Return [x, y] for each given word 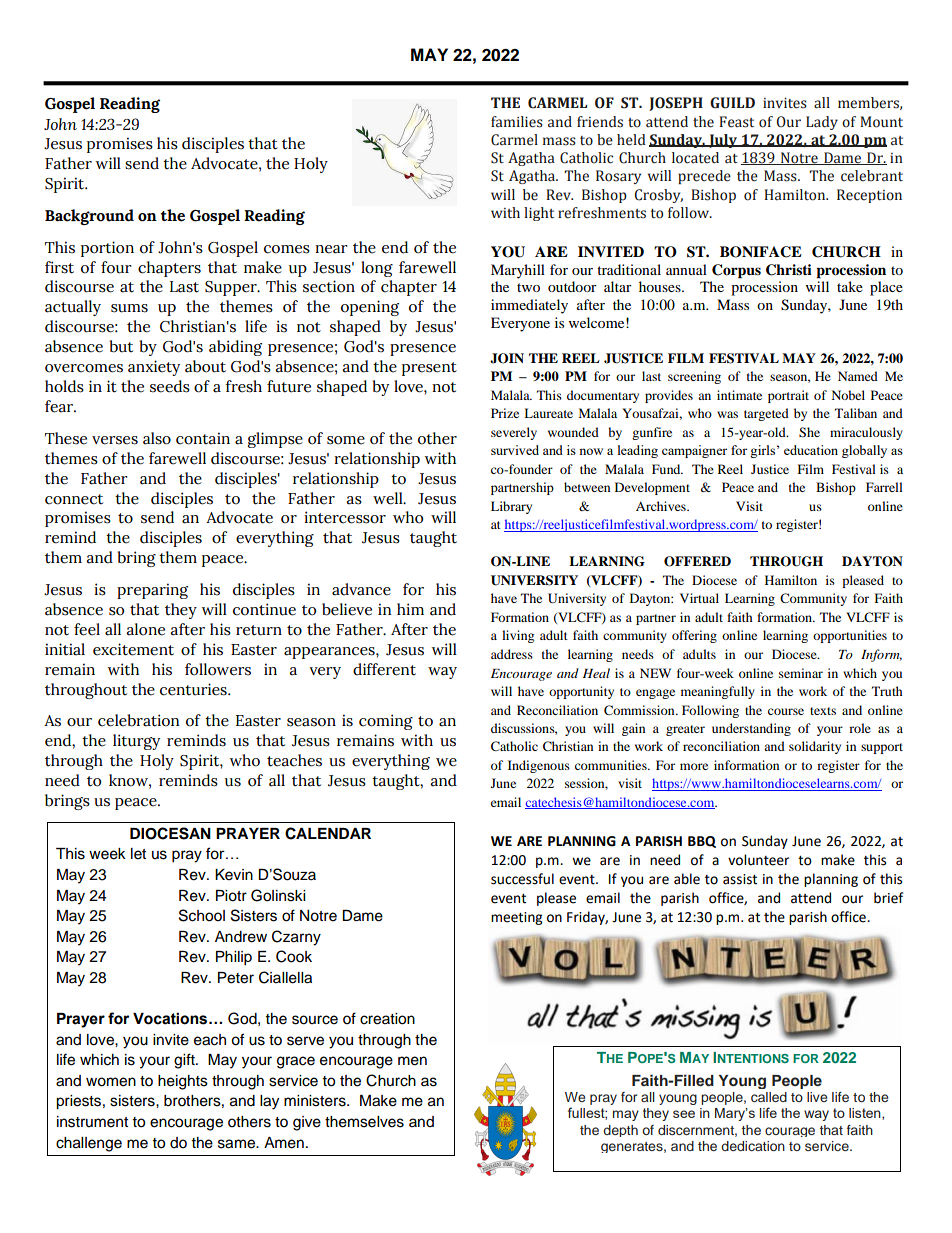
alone [145, 629]
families [517, 122]
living [518, 636]
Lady [822, 123]
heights [183, 1082]
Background [89, 217]
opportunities [850, 636]
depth [620, 1131]
